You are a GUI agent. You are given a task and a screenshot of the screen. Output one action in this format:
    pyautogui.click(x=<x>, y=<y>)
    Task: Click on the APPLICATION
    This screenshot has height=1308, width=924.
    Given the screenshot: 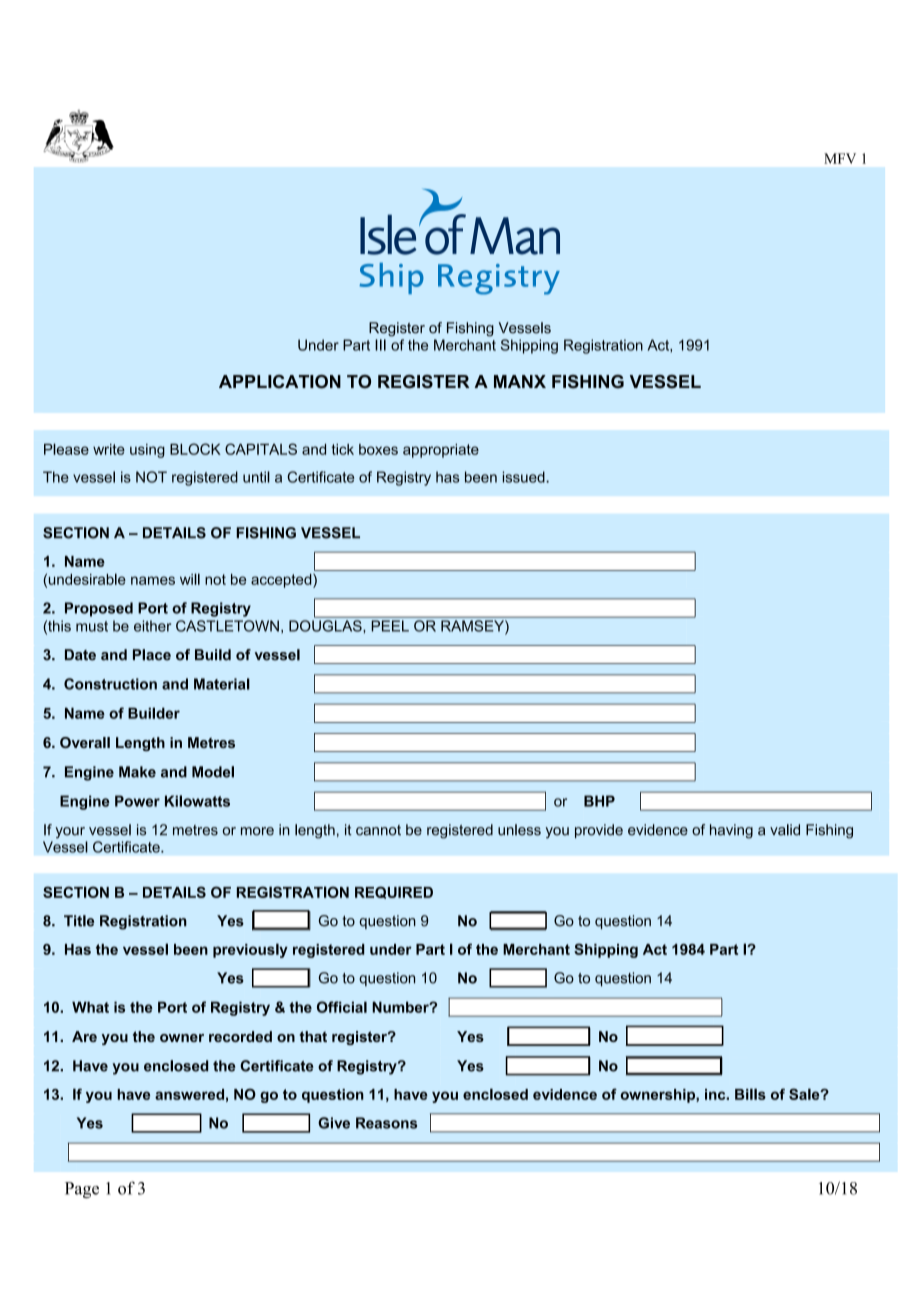 What is the action you would take?
    pyautogui.click(x=280, y=382)
